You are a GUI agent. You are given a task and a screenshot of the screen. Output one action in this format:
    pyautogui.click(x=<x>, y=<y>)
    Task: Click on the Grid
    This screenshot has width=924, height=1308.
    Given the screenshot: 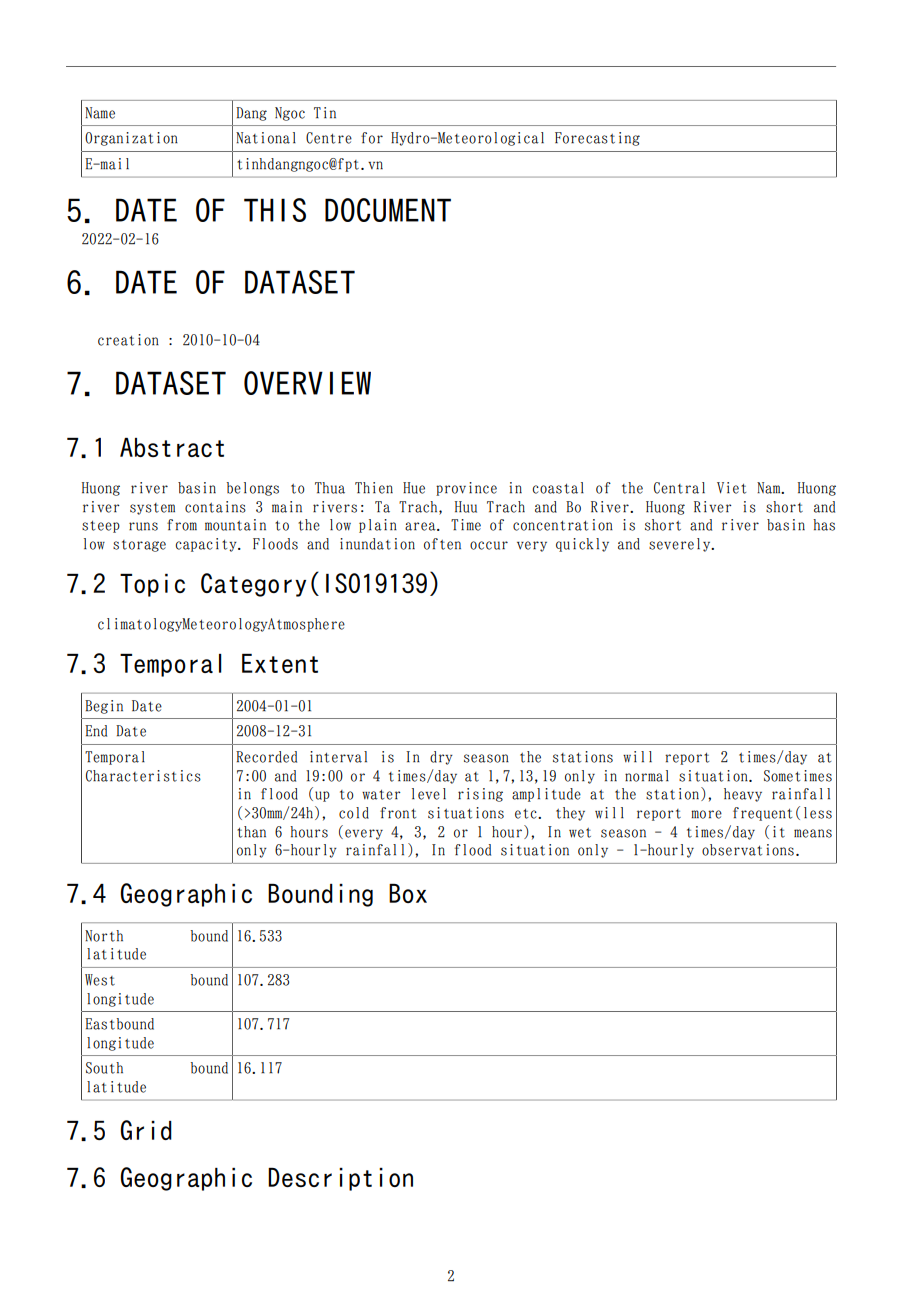 What is the action you would take?
    pyautogui.click(x=146, y=1130)
